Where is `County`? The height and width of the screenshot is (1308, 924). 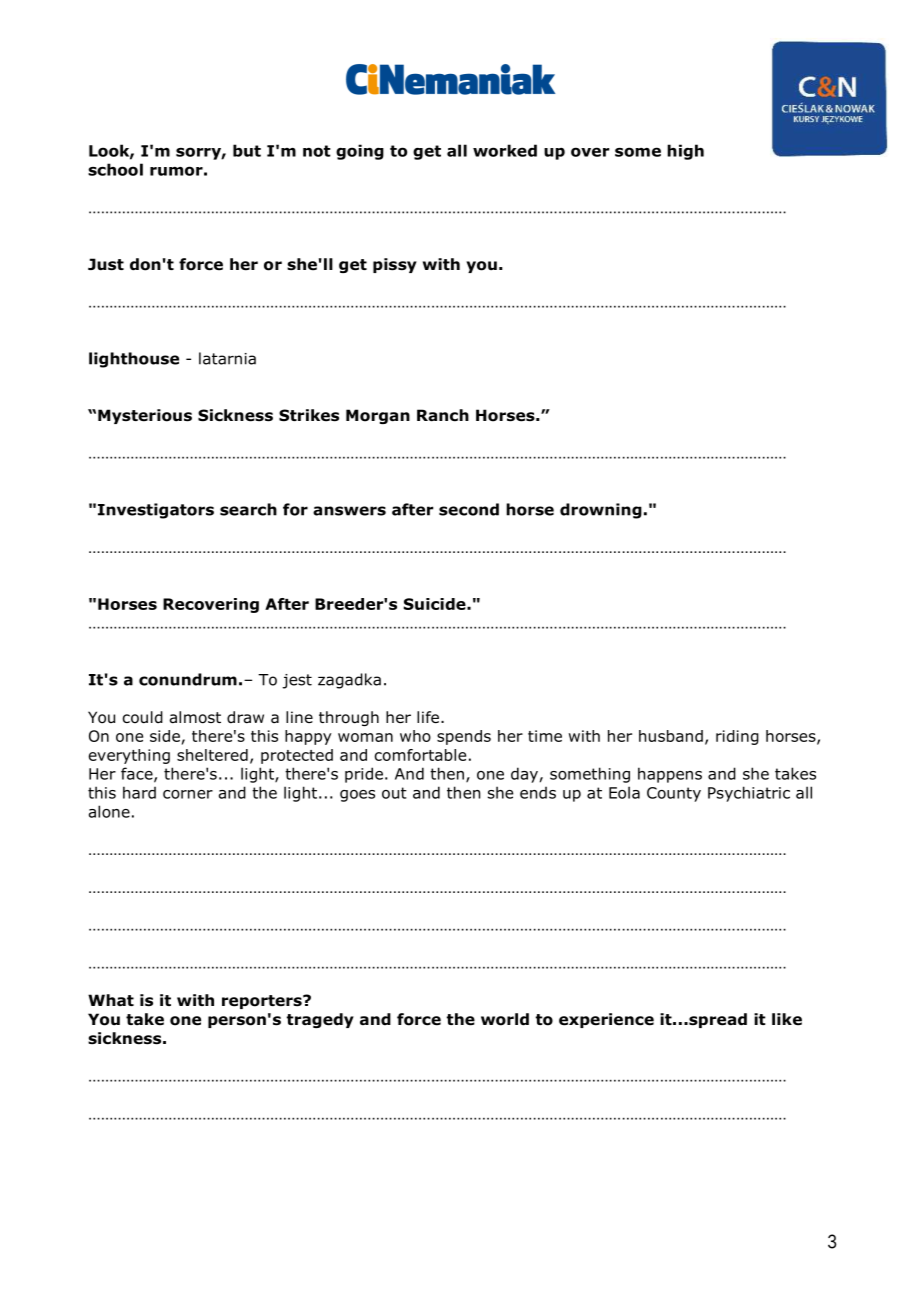 County is located at coordinates (674, 794).
